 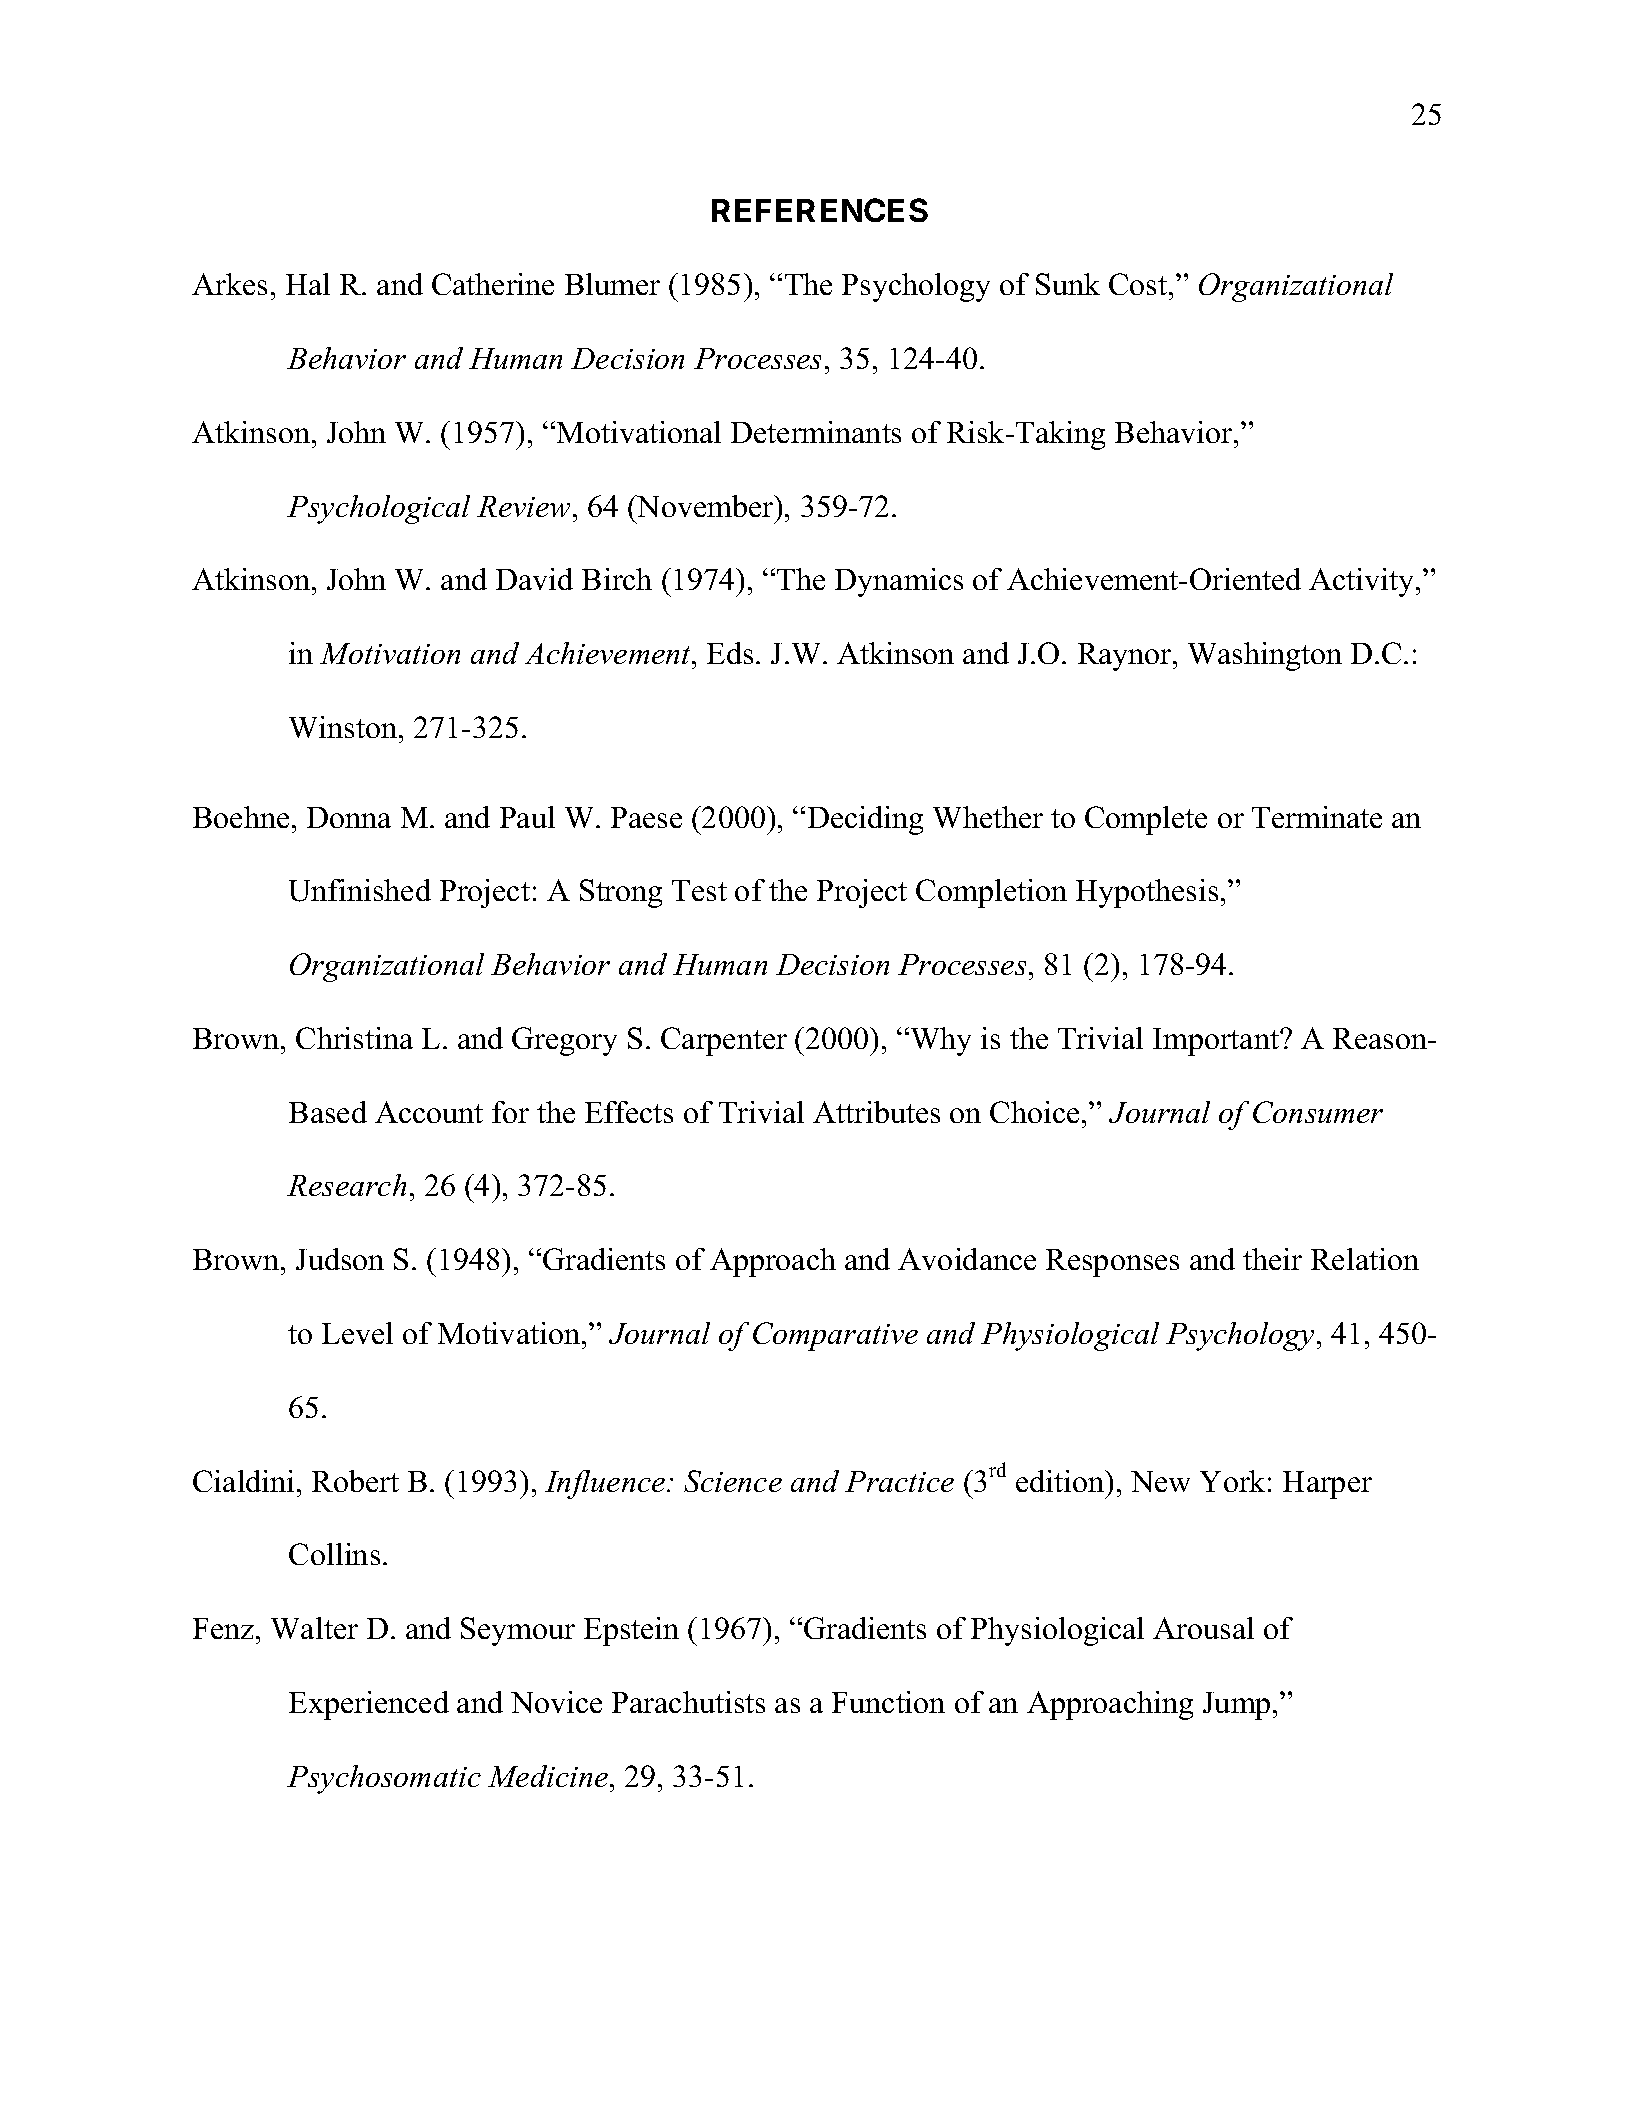 What do you see at coordinates (816, 432) in the image?
I see `Determinants` at bounding box center [816, 432].
